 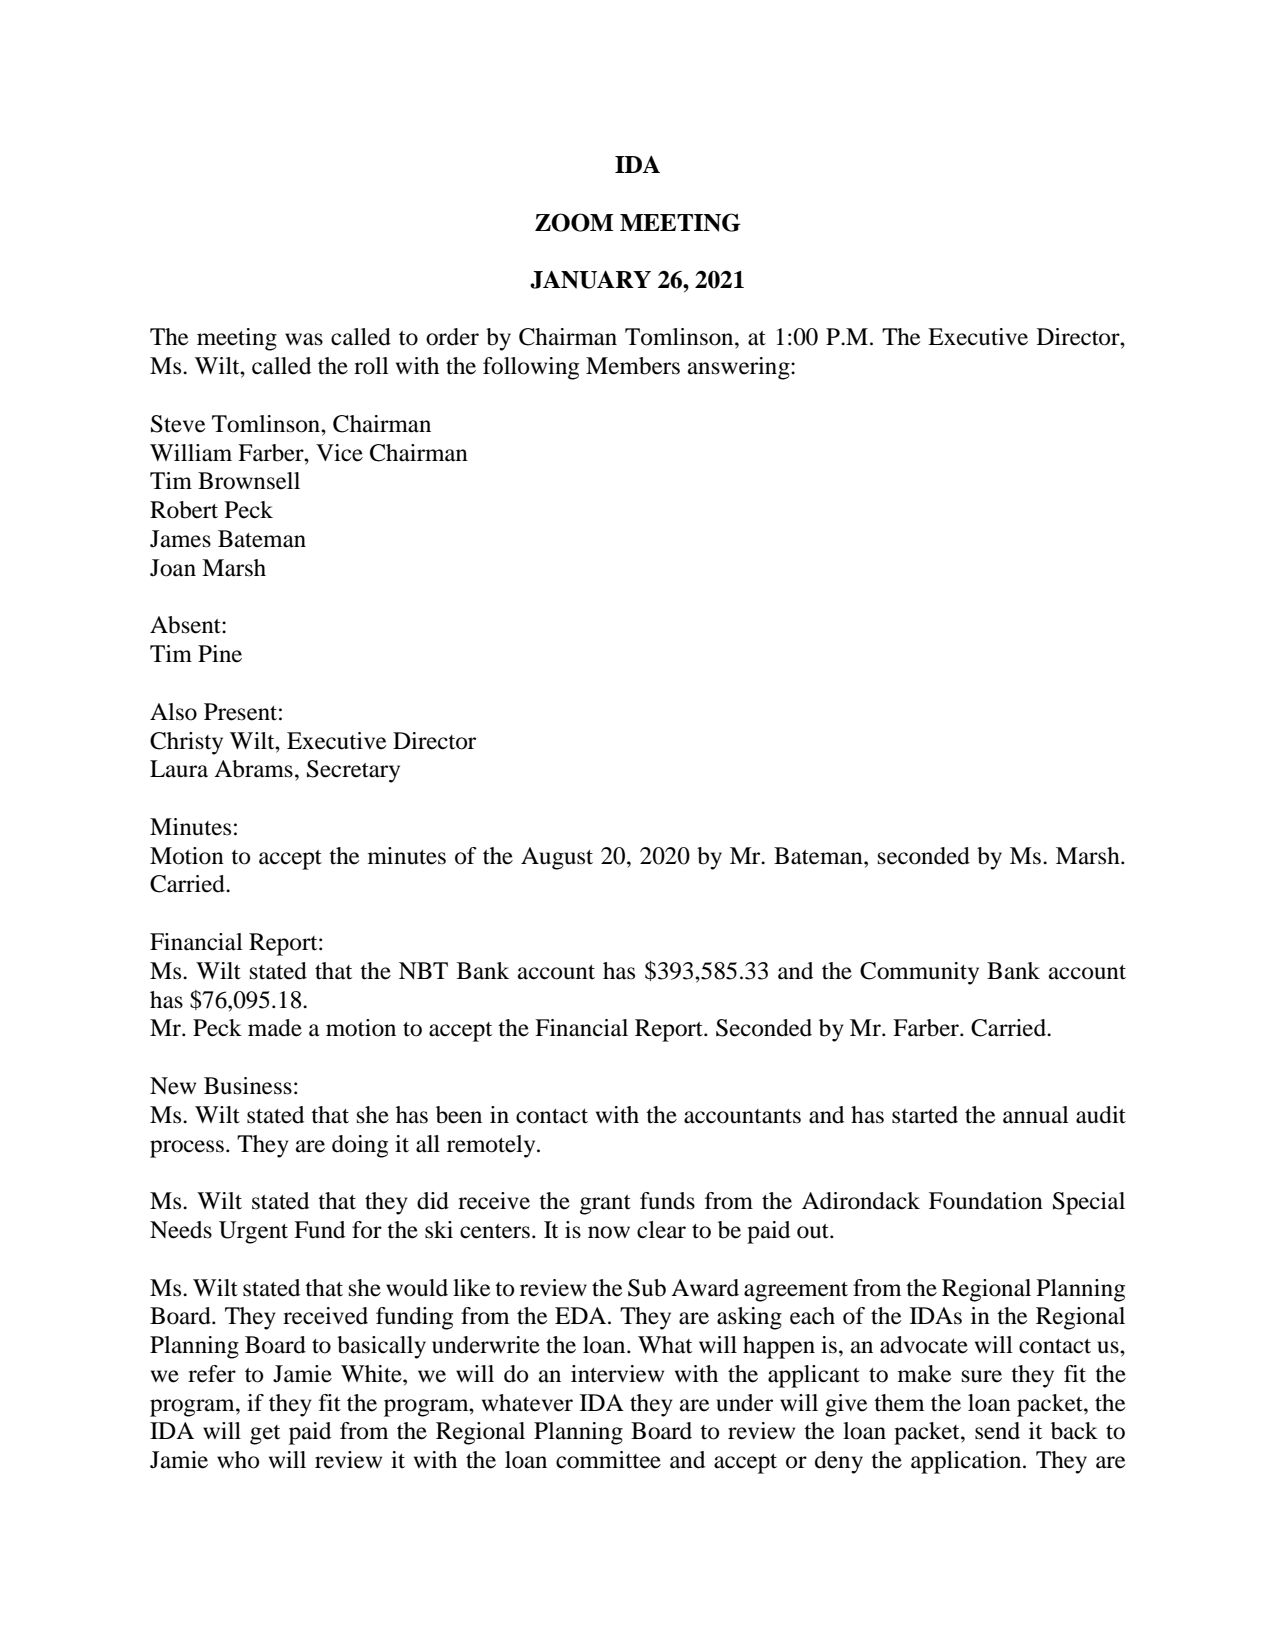 What do you see at coordinates (557, 858) in the screenshot?
I see `August` at bounding box center [557, 858].
